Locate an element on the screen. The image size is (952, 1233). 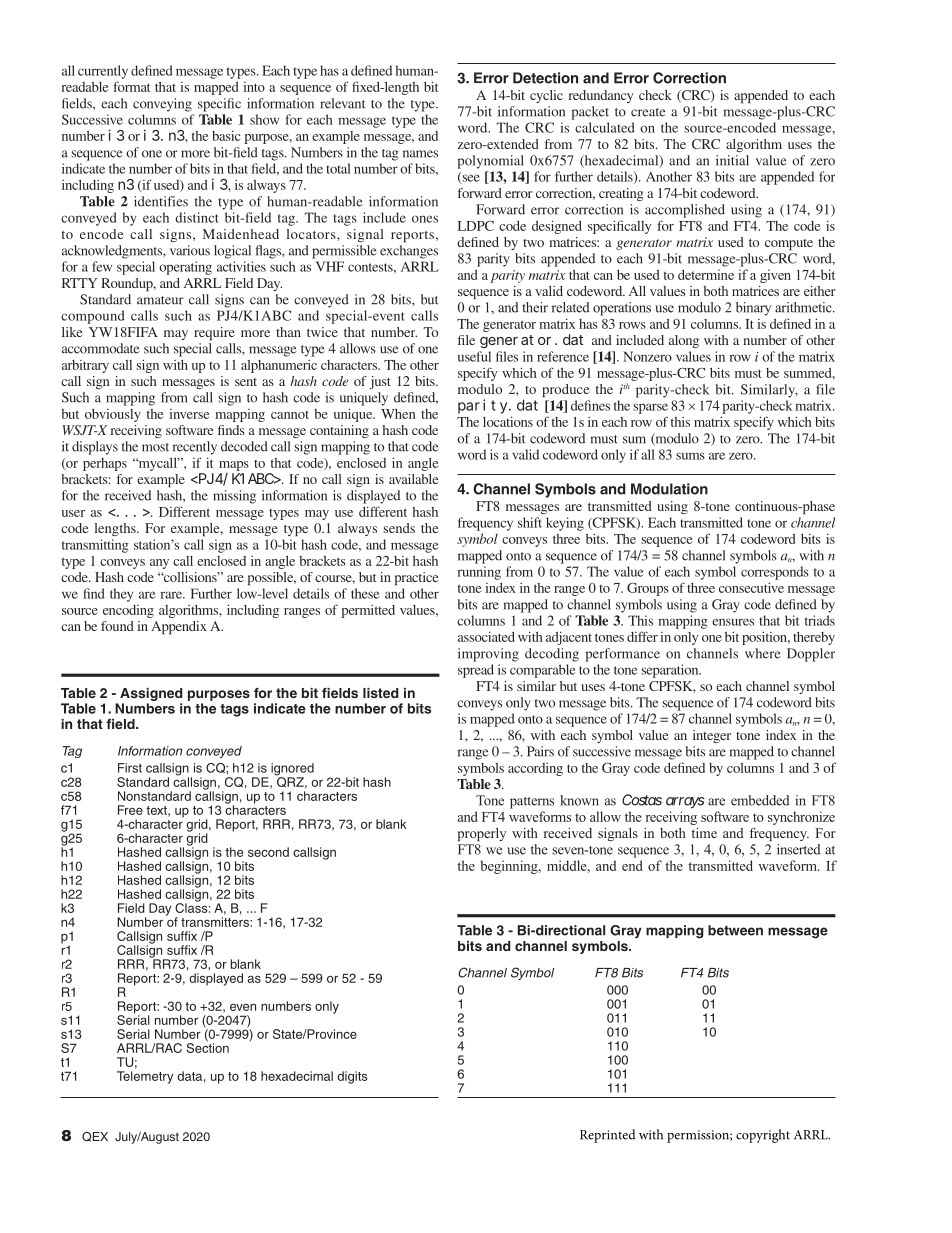
practice is located at coordinates (416, 578).
